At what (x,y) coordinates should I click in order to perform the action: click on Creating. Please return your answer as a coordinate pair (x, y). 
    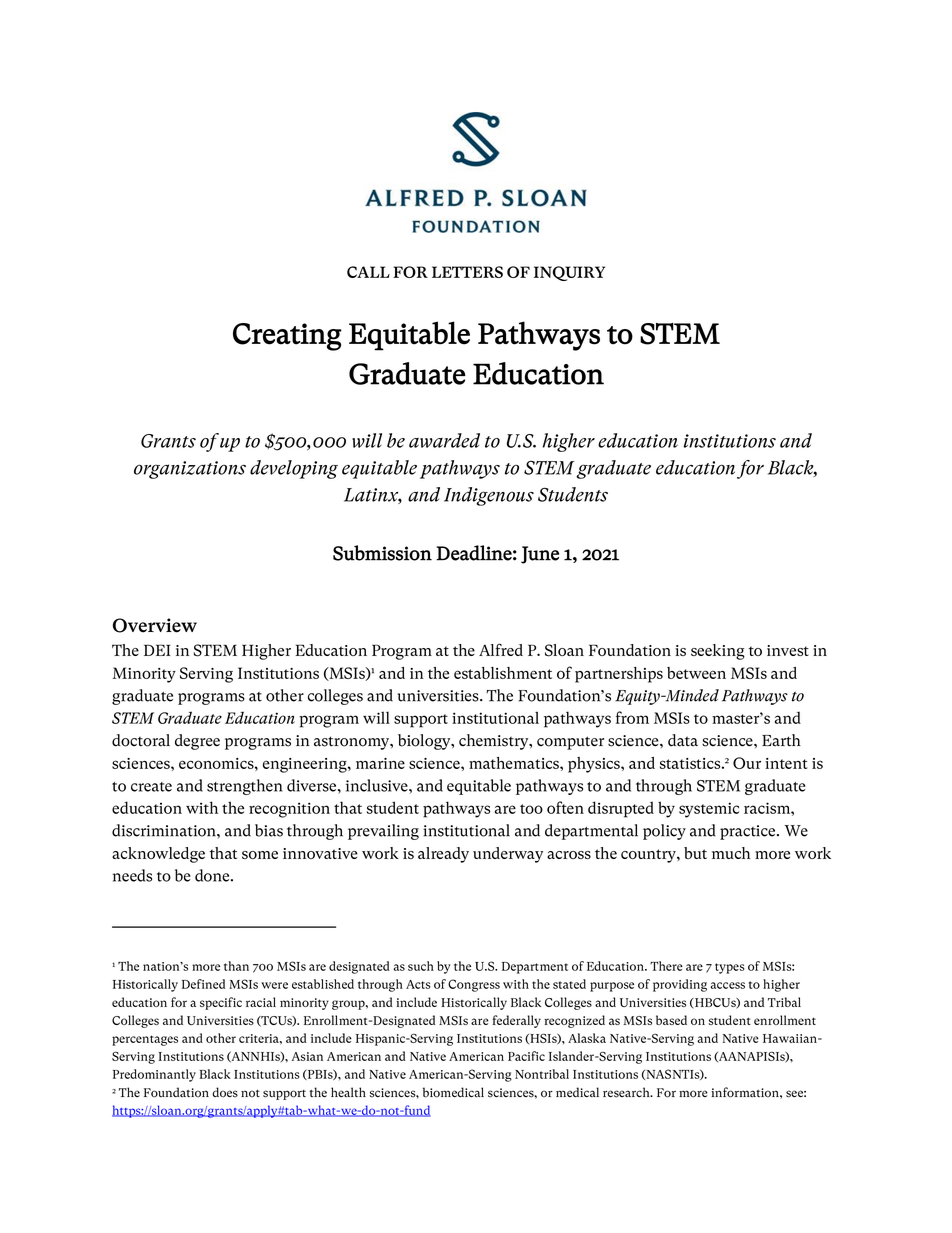
    Looking at the image, I should click on (287, 337).
